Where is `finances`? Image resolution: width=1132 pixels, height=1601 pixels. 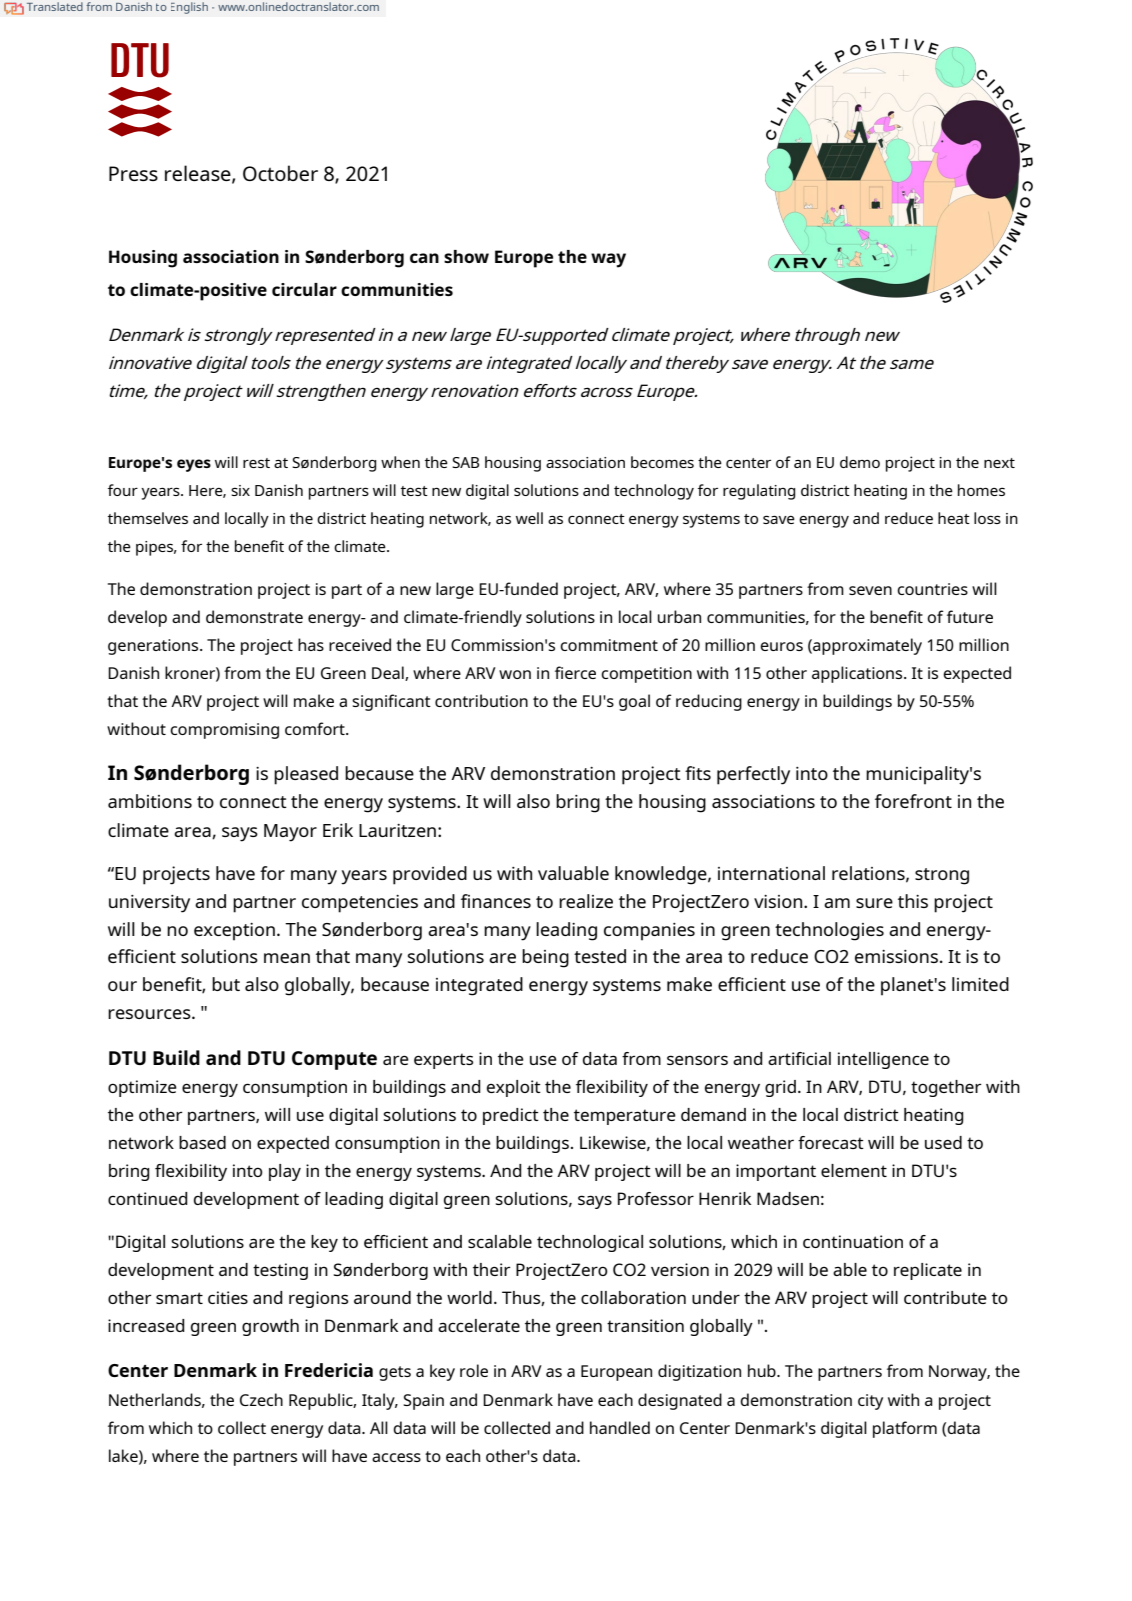 finances is located at coordinates (496, 901).
